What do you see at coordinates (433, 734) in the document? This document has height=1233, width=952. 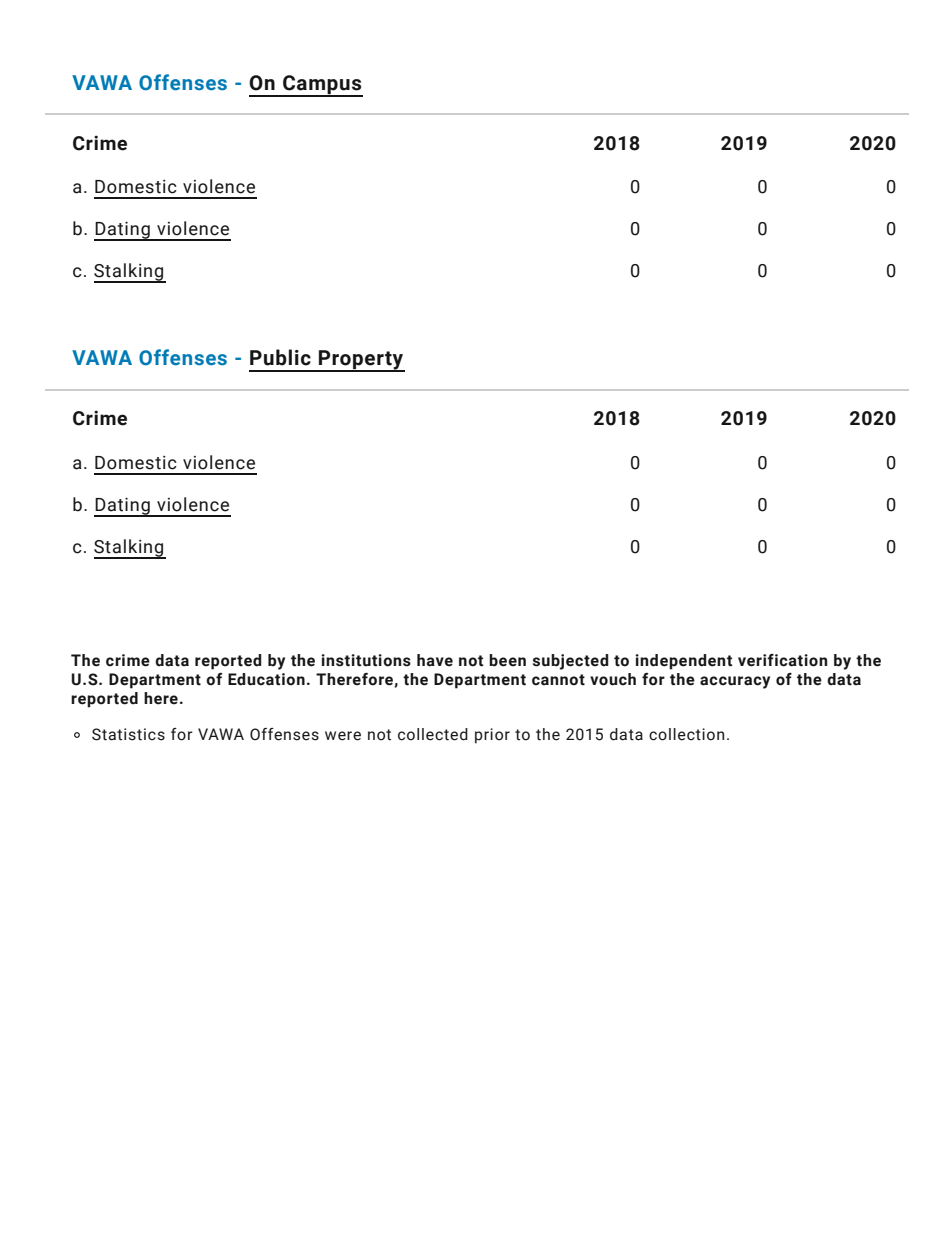 I see `collected` at bounding box center [433, 734].
